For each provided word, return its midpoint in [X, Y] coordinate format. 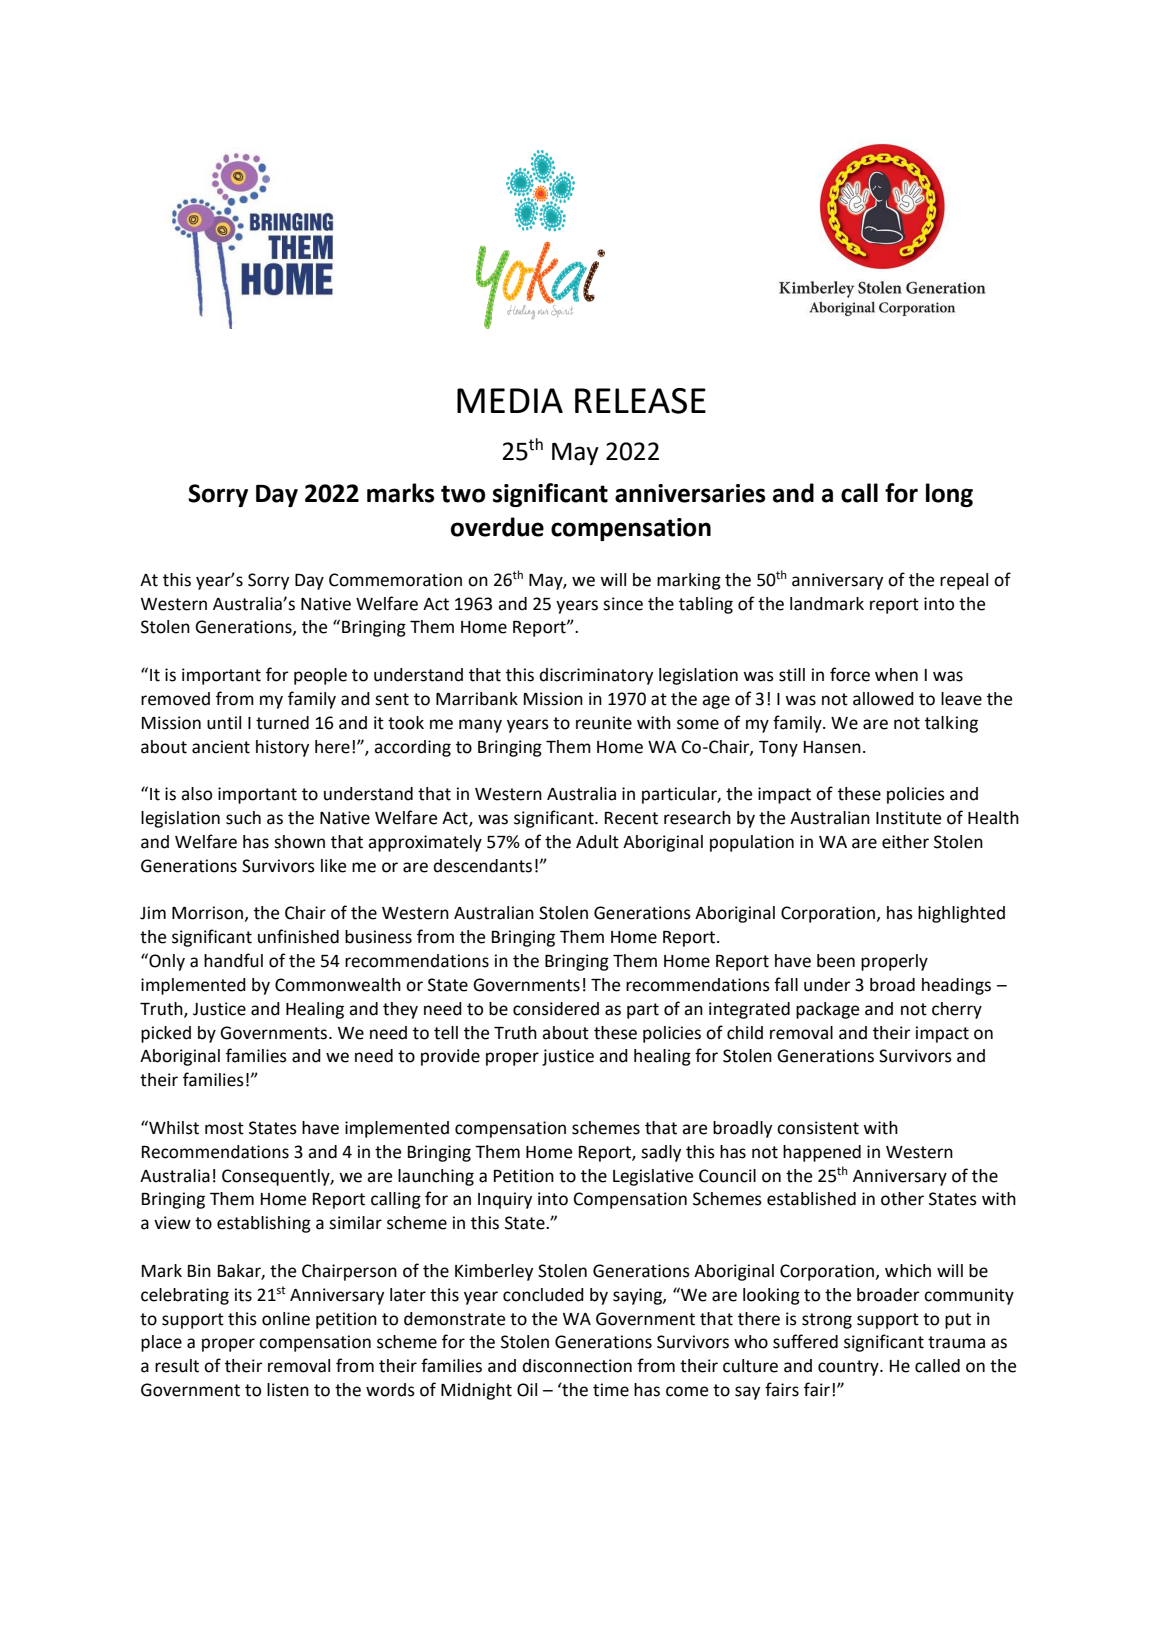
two [463, 494]
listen [288, 1390]
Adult [597, 842]
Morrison [207, 913]
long [949, 495]
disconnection [577, 1366]
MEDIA [510, 400]
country [849, 1368]
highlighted [961, 914]
